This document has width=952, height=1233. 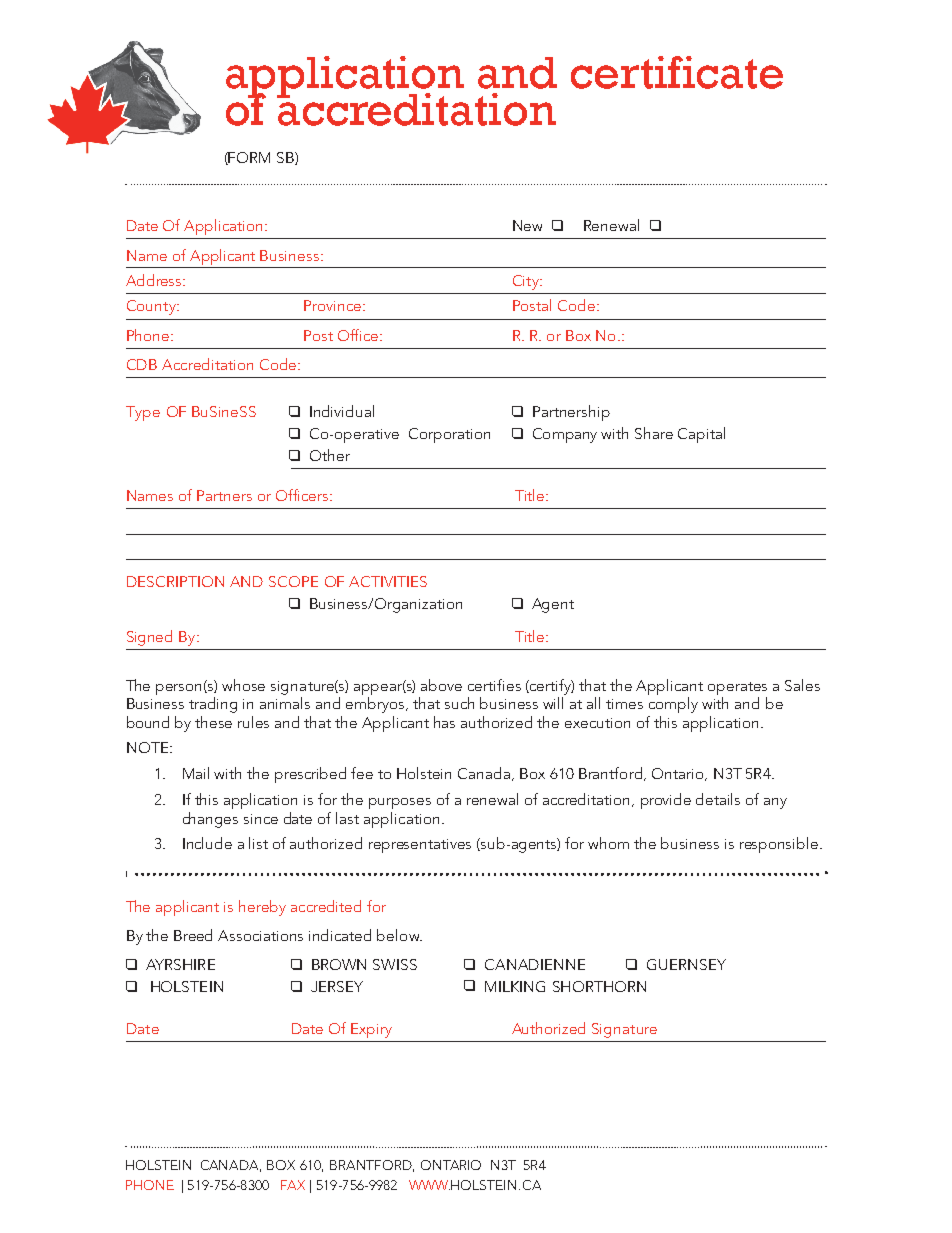 I want to click on FAX, so click(x=293, y=1185).
